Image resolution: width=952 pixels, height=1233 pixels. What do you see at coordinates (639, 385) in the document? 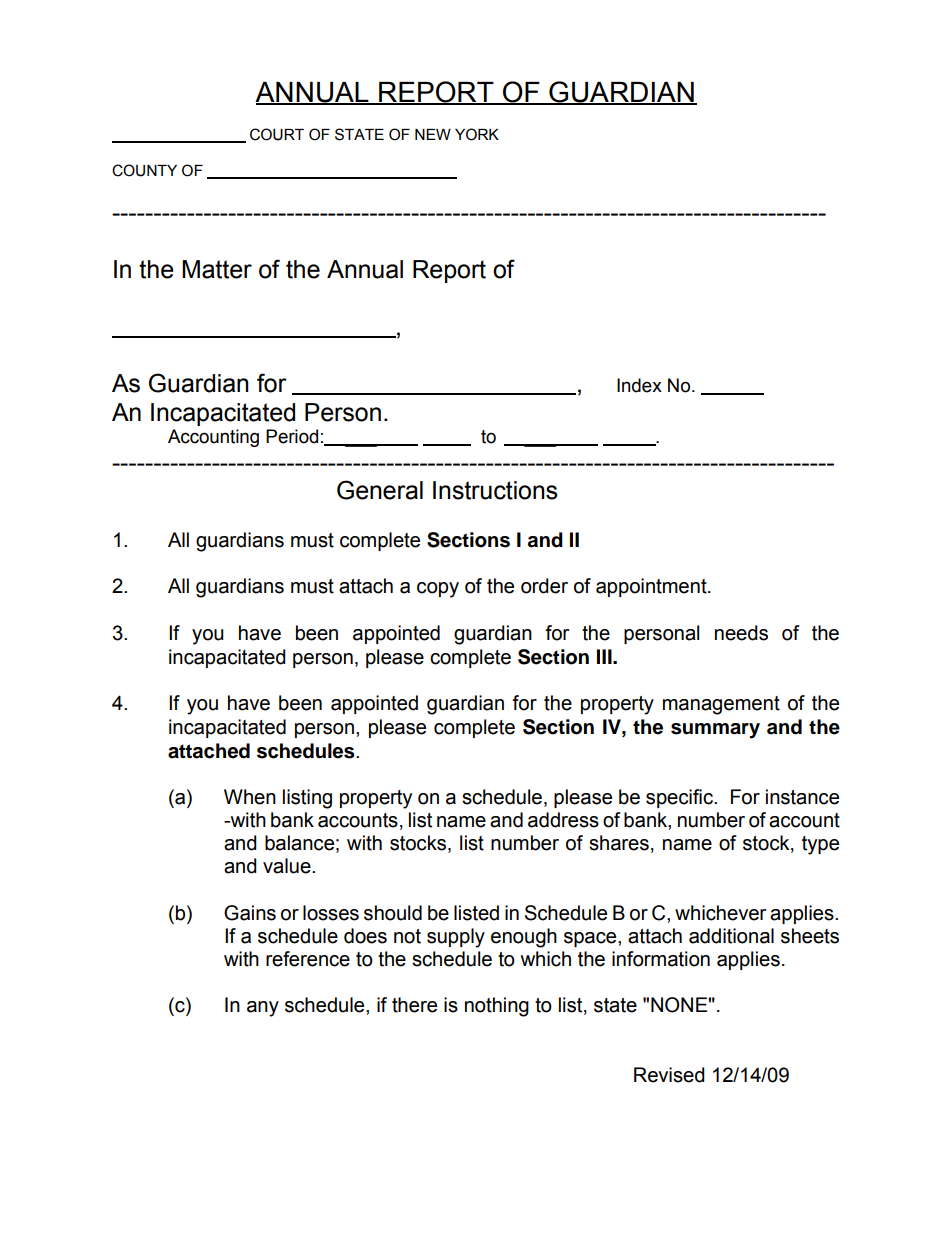
I see `Index` at bounding box center [639, 385].
